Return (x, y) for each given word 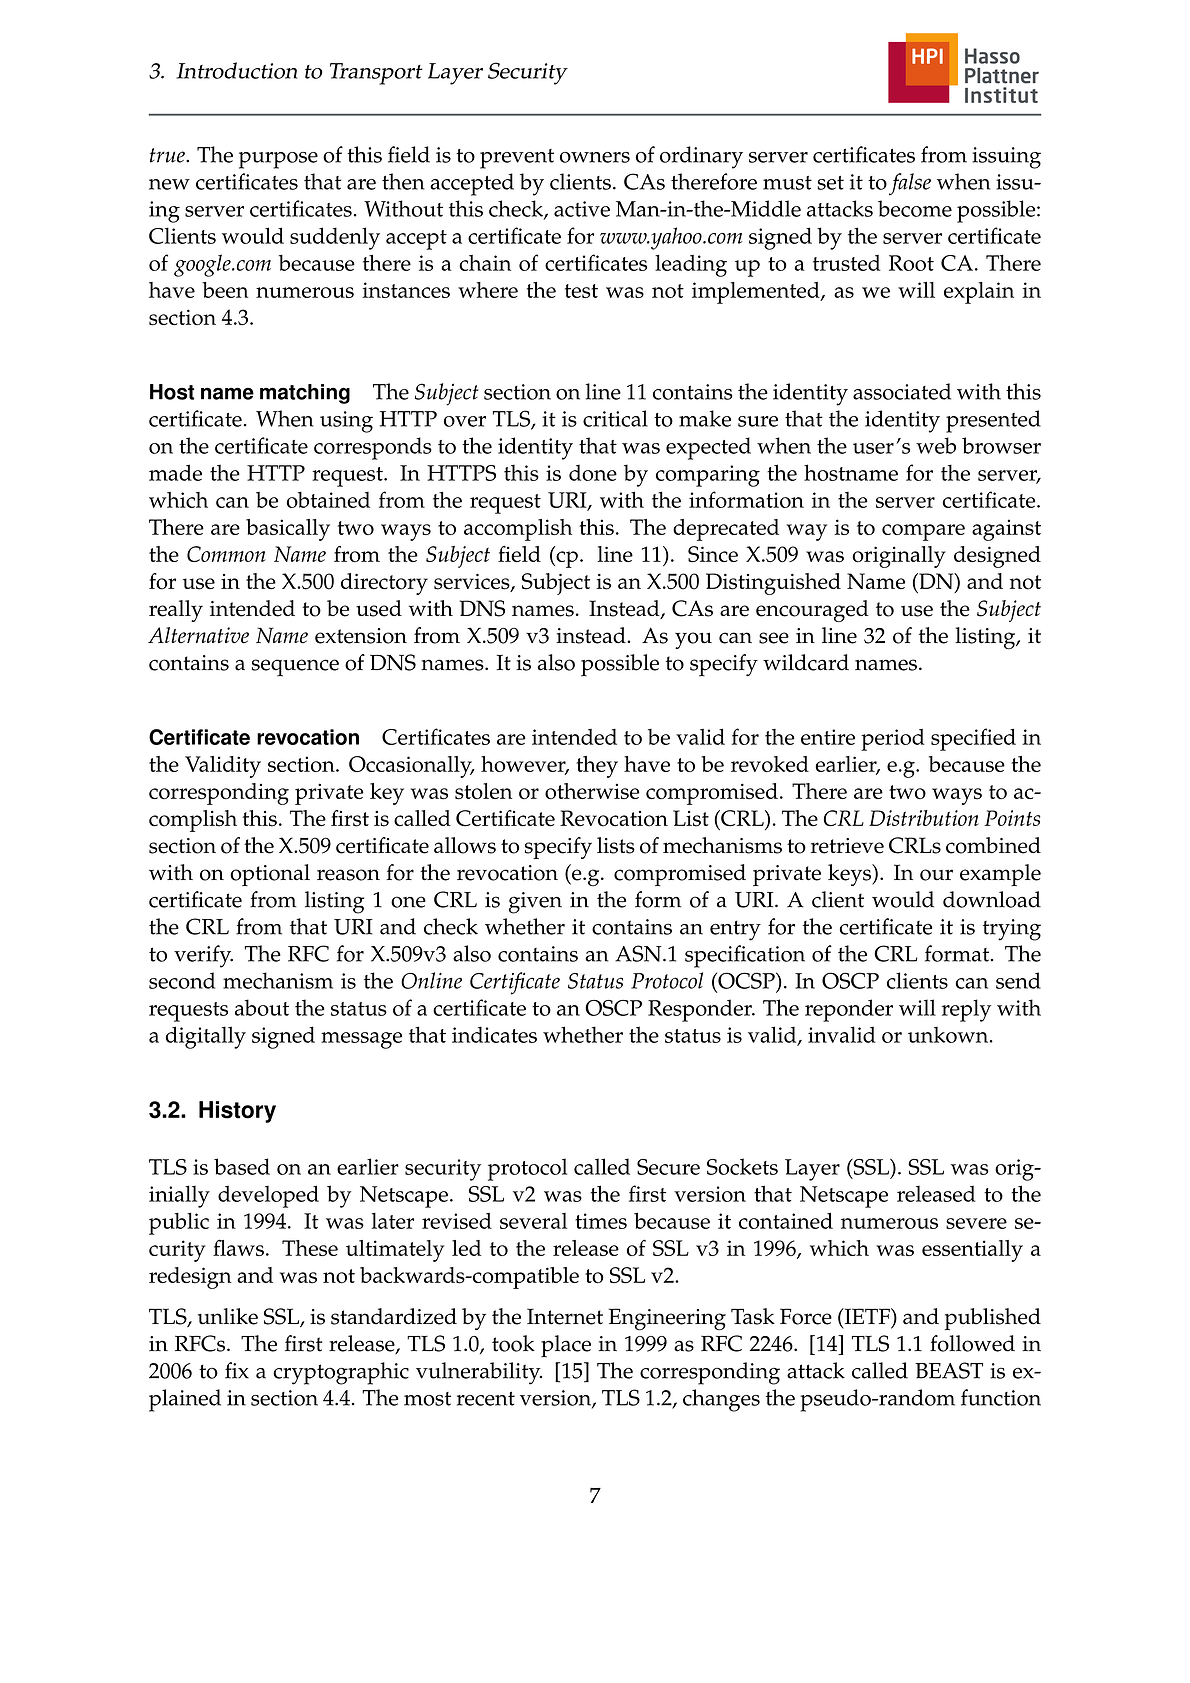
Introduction (236, 70)
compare (923, 532)
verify (203, 956)
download (992, 899)
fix (237, 1370)
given (535, 903)
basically (288, 530)
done (593, 473)
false (910, 184)
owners (595, 157)
